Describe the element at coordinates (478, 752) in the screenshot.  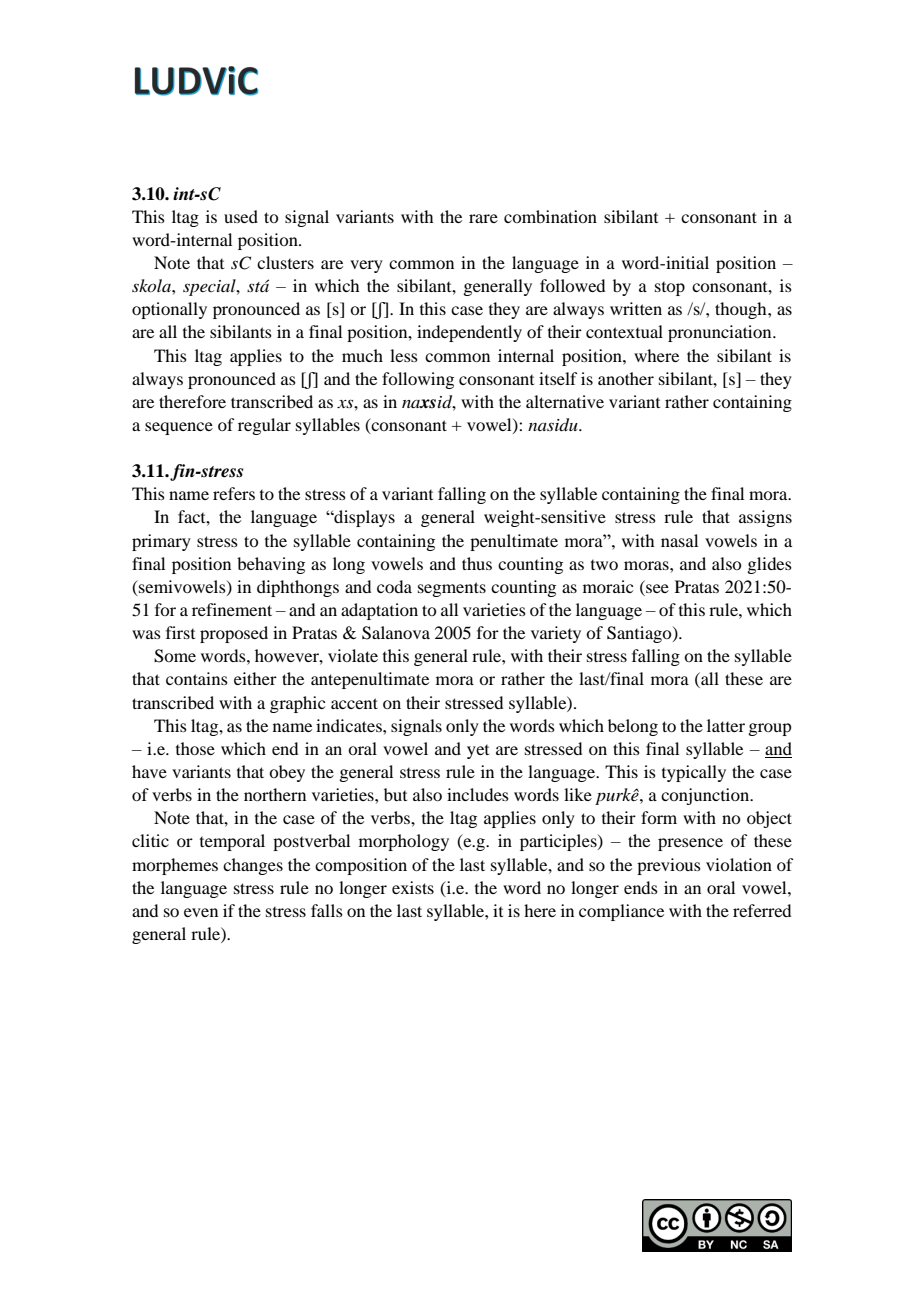
I see `yet` at that location.
